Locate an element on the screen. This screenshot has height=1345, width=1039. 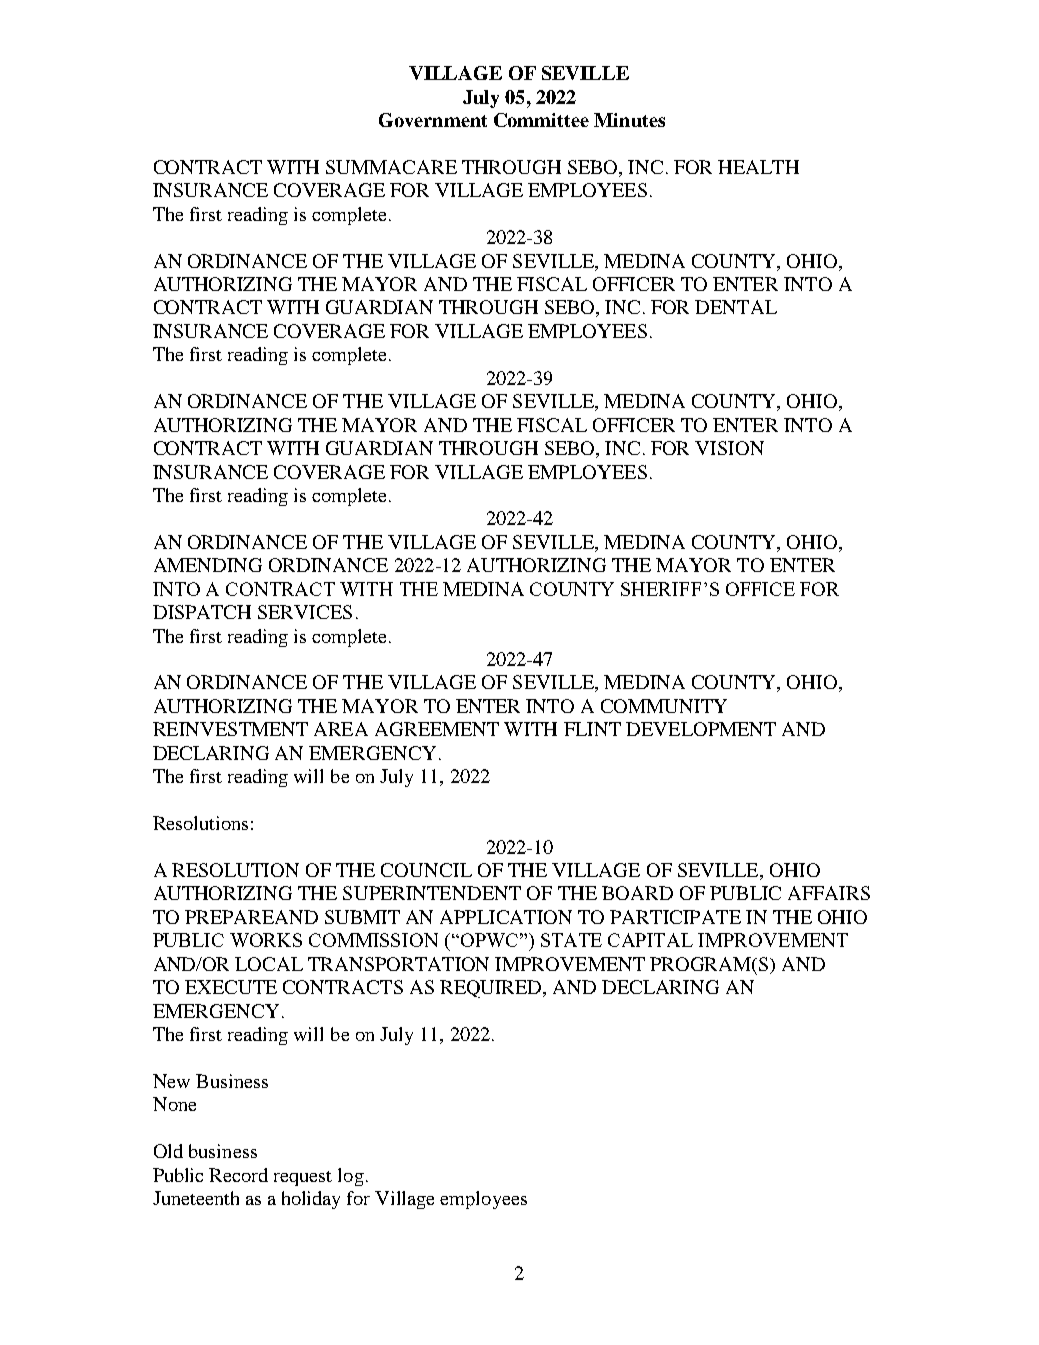
HEALTH is located at coordinates (758, 167).
